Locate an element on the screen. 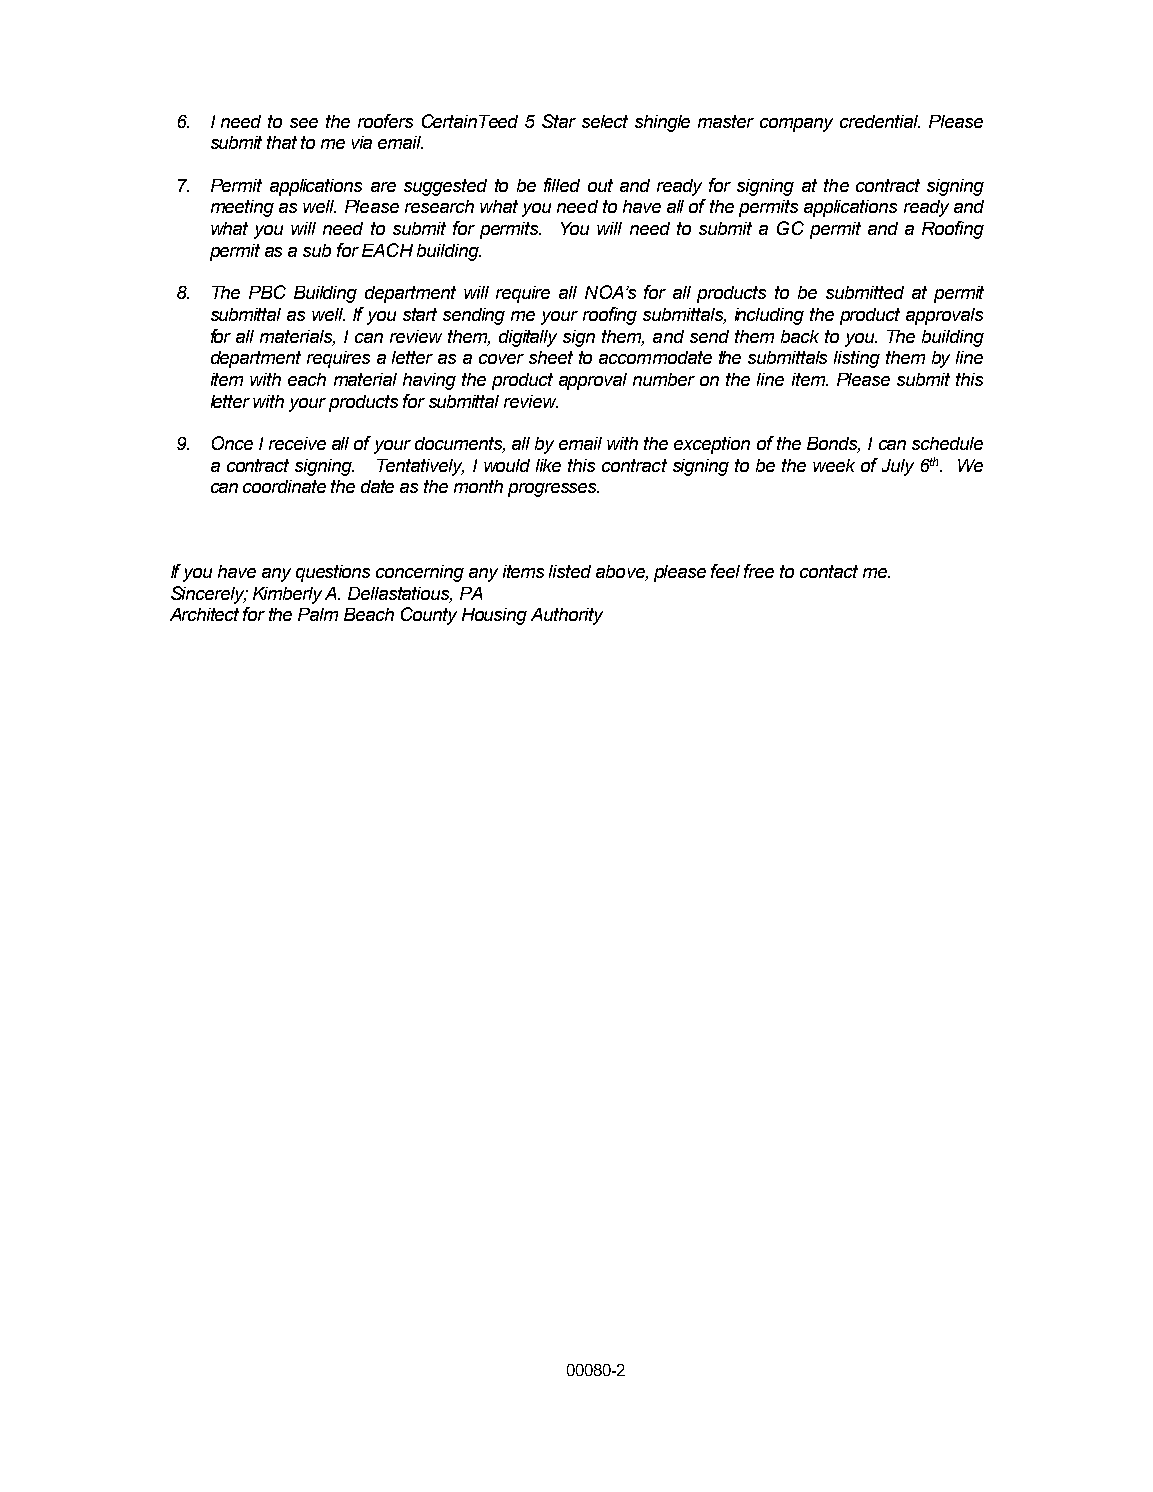 The width and height of the screenshot is (1153, 1492). digitally is located at coordinates (528, 338).
